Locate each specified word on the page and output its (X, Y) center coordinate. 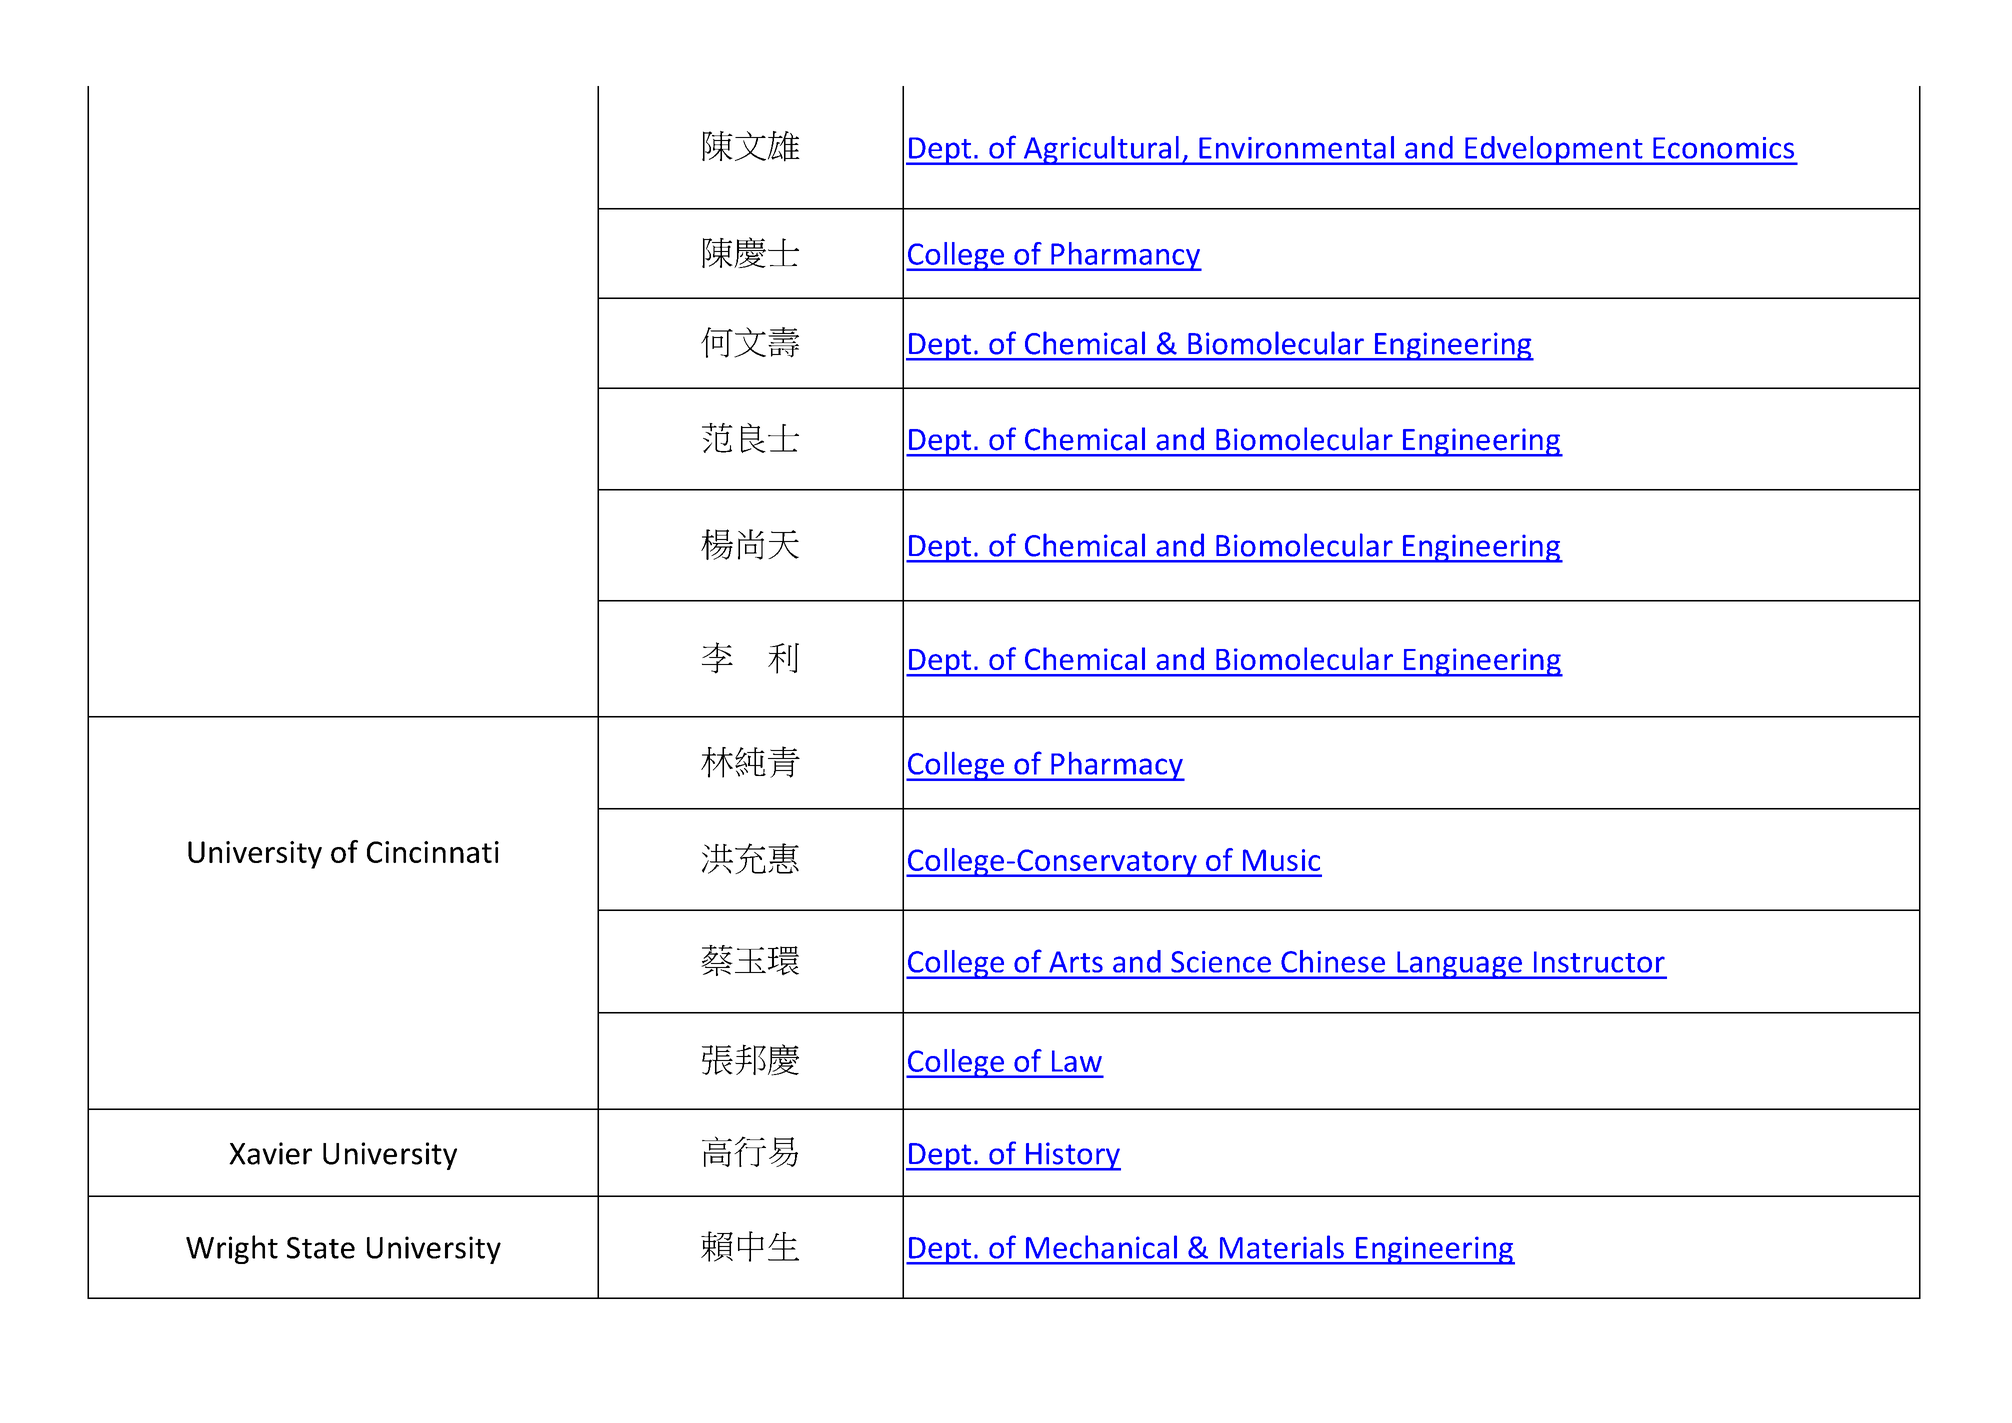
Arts (1076, 962)
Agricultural (1101, 150)
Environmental (1296, 147)
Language (1459, 965)
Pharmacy (1117, 766)
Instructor (1599, 962)
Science (1221, 962)
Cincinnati (433, 852)
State (321, 1248)
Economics (1723, 148)
